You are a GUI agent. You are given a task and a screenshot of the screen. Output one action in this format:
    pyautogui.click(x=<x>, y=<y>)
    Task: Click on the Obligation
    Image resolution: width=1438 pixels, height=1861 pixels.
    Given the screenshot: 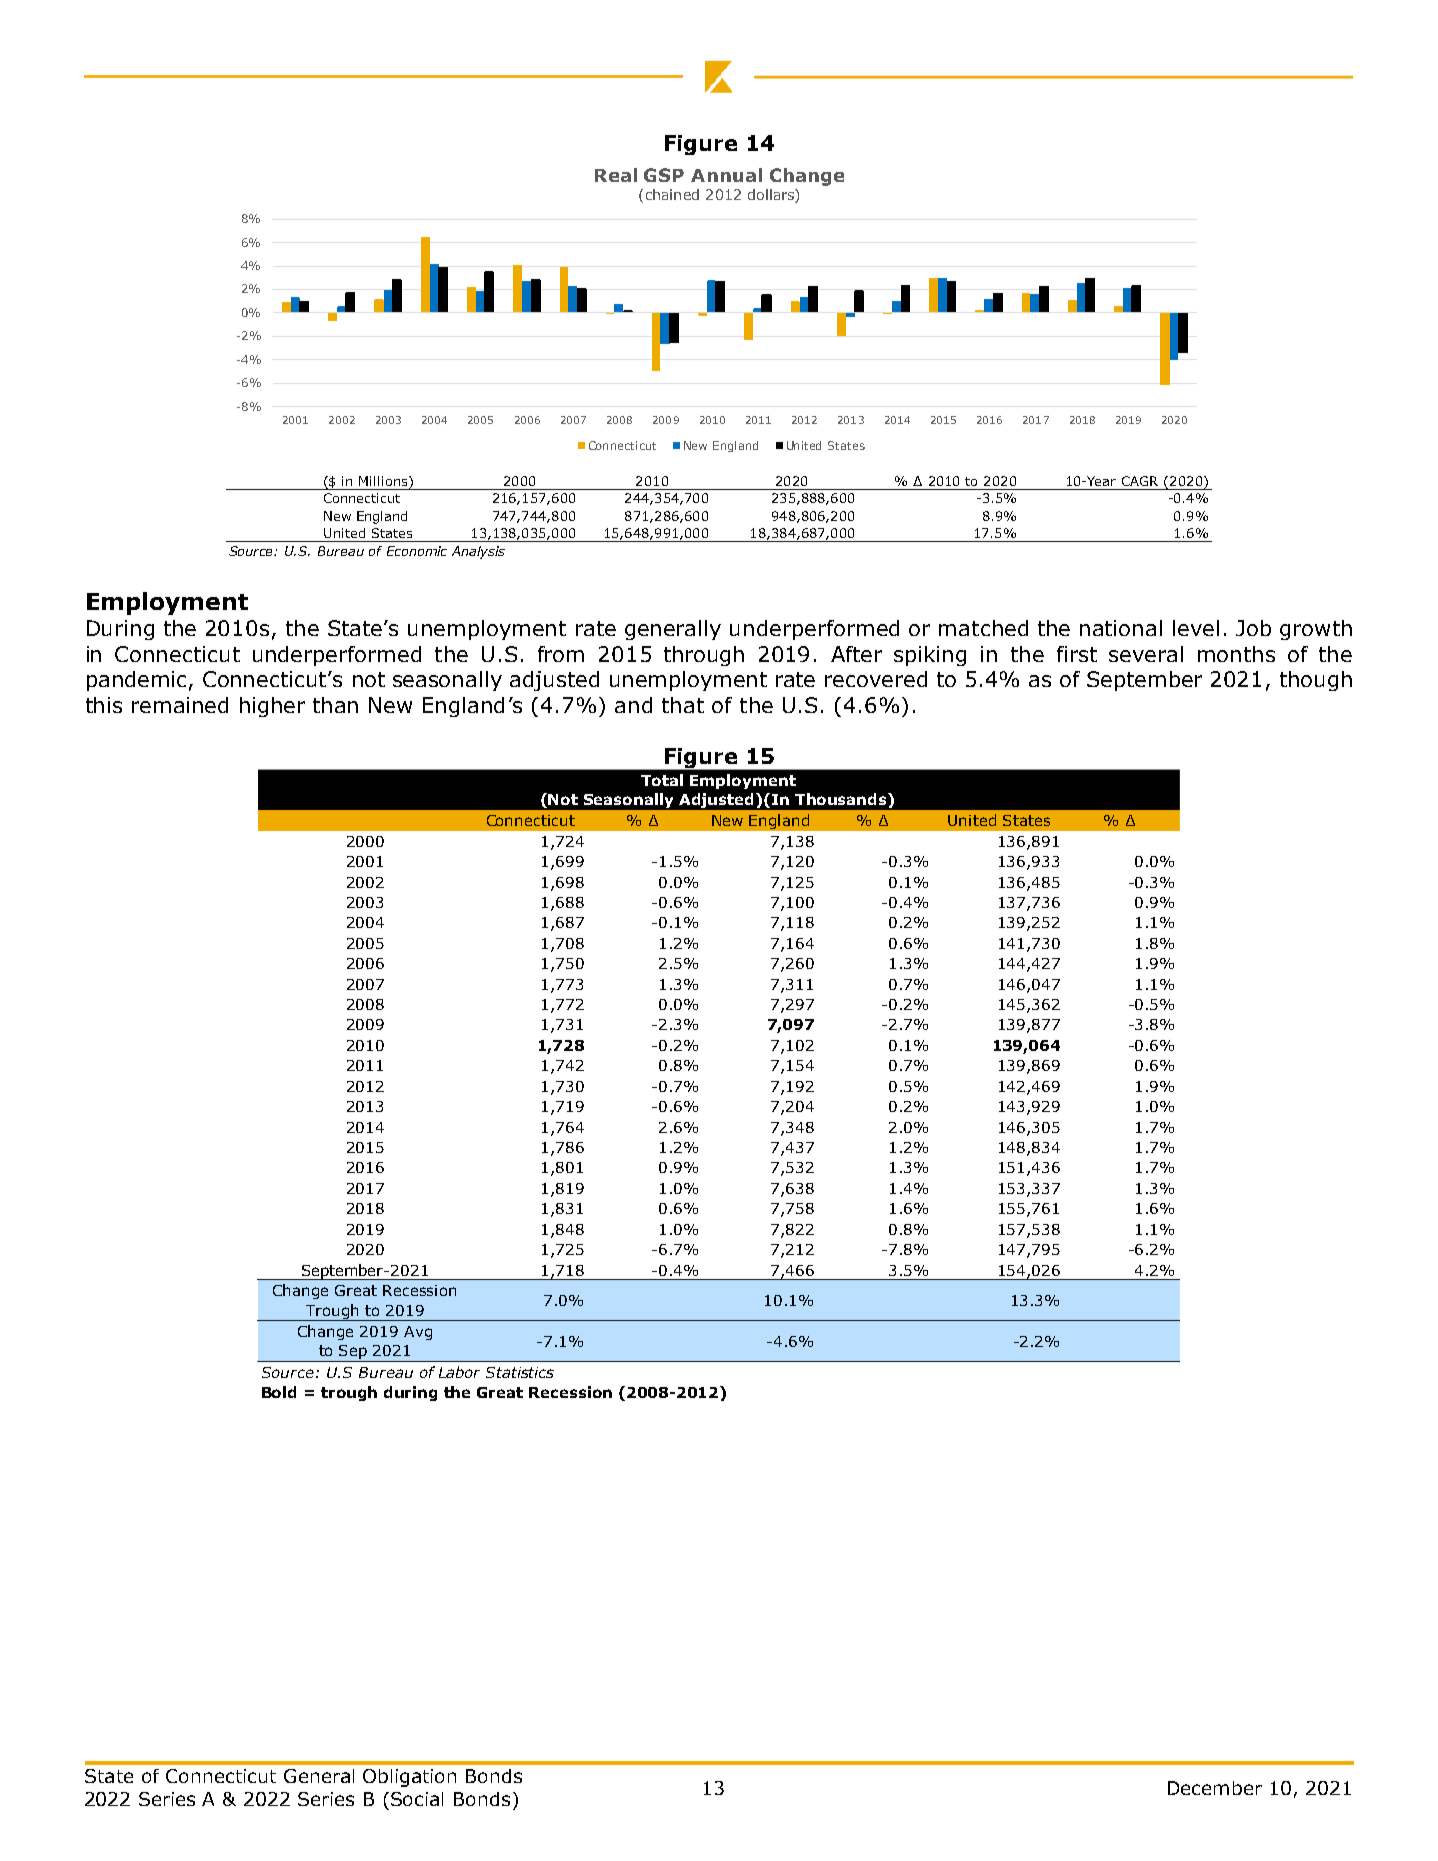 What is the action you would take?
    pyautogui.click(x=409, y=1778)
